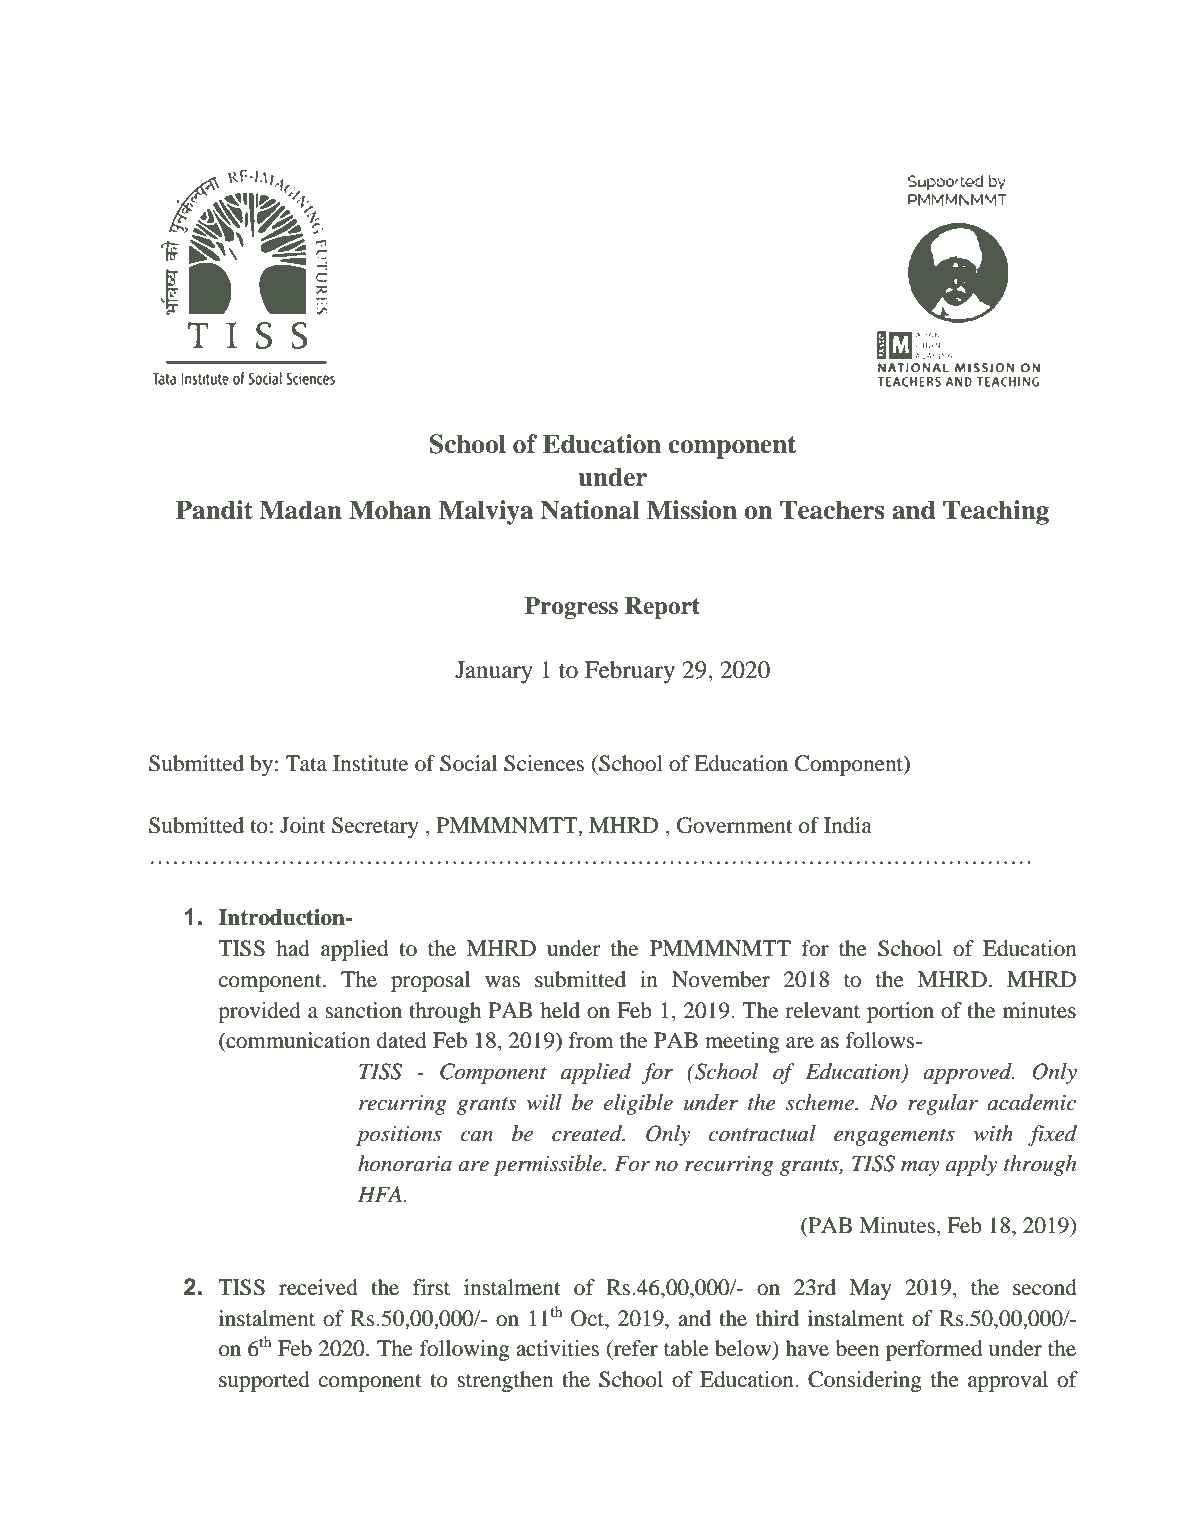 This screenshot has width=1187, height=1536. What do you see at coordinates (264, 1381) in the screenshot?
I see `supported` at bounding box center [264, 1381].
